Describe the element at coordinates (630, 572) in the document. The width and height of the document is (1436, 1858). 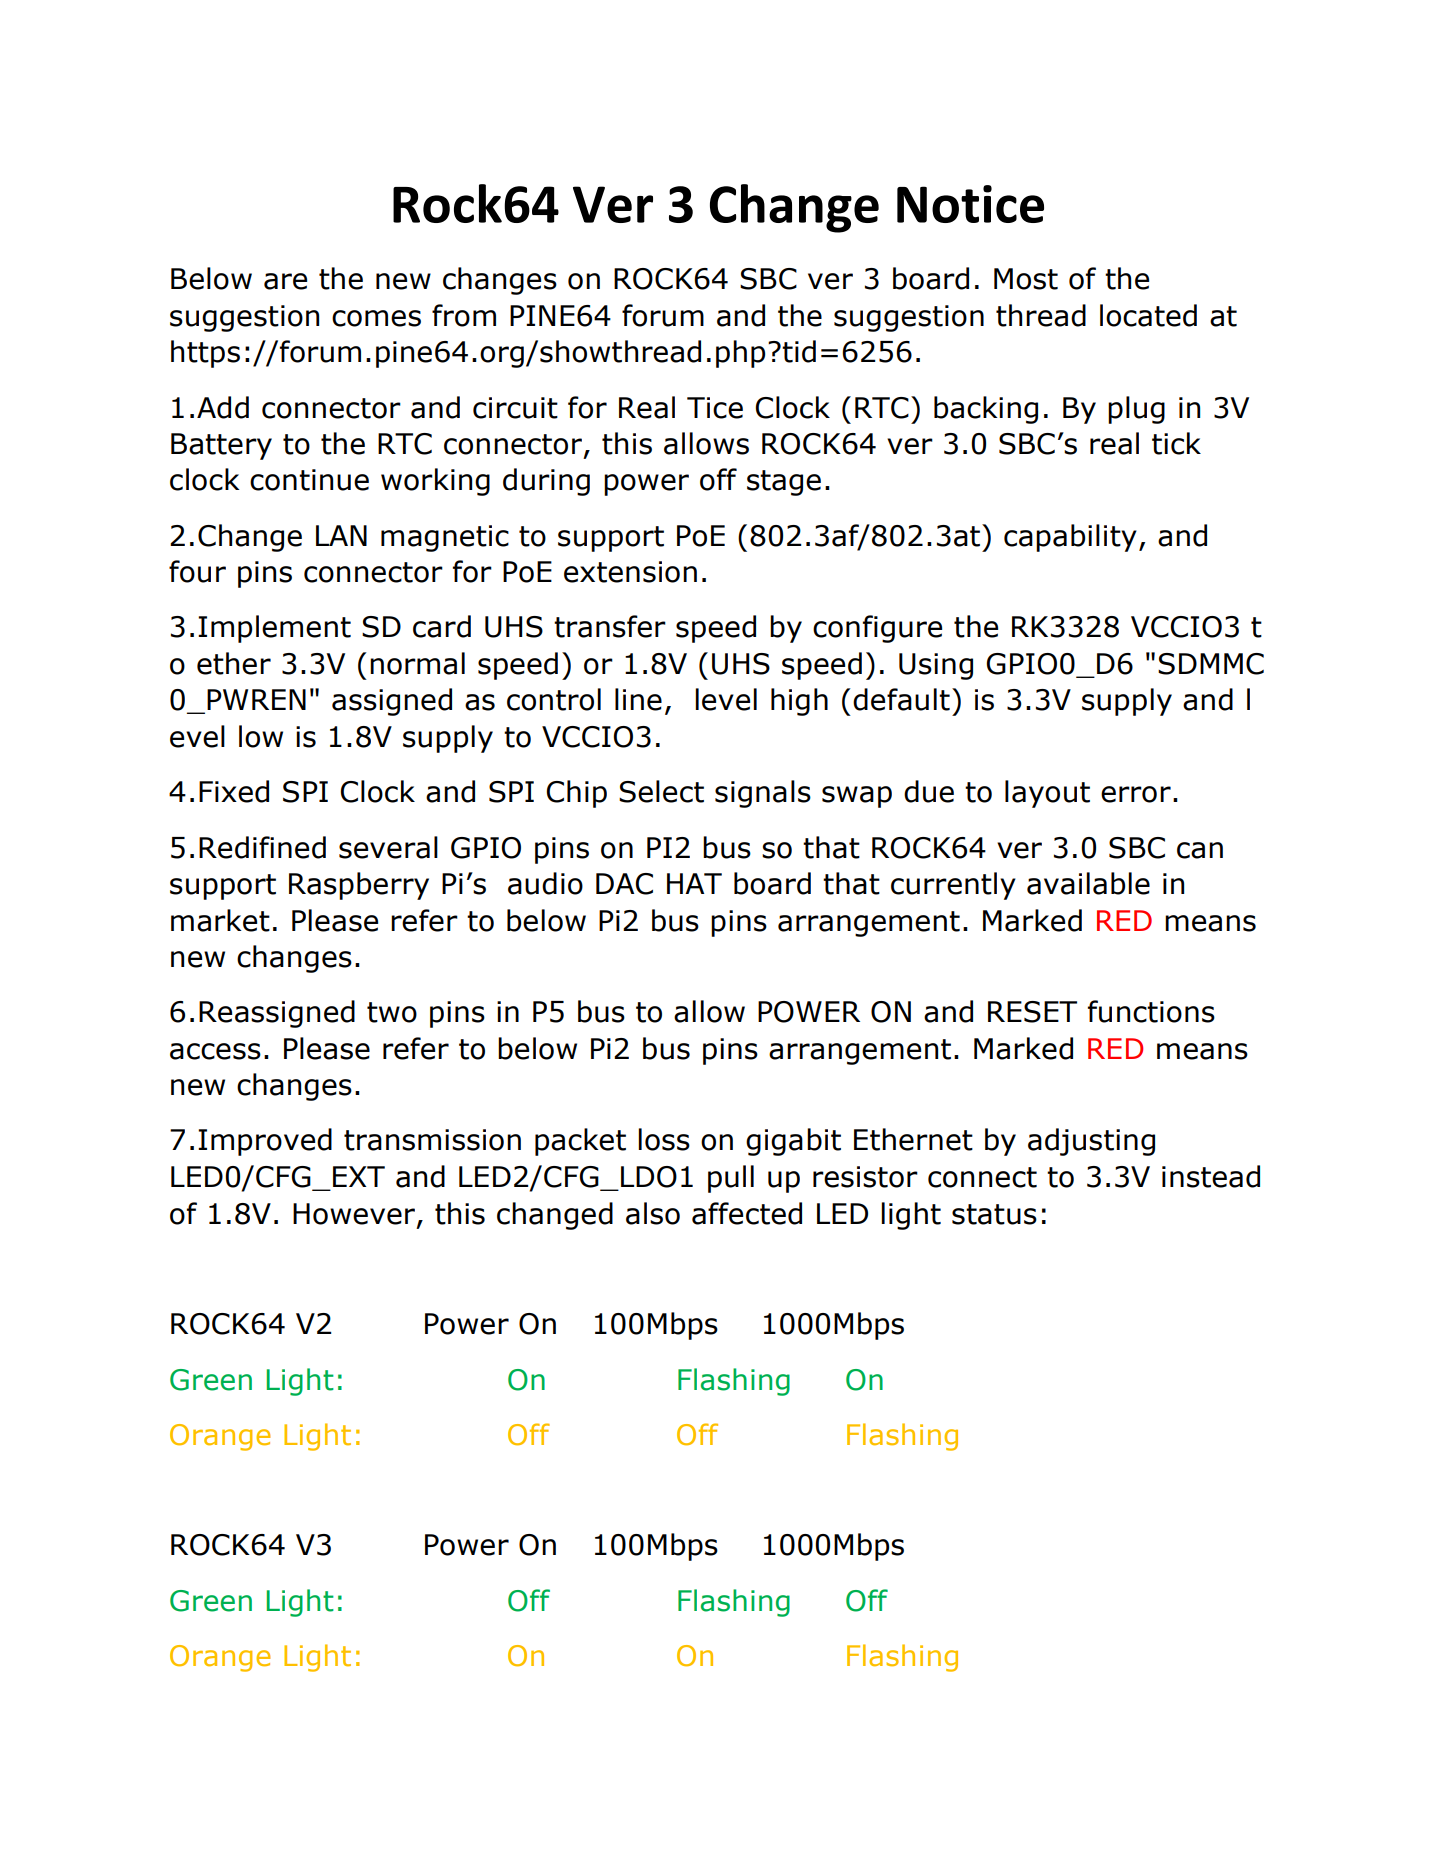
I see `extension` at that location.
